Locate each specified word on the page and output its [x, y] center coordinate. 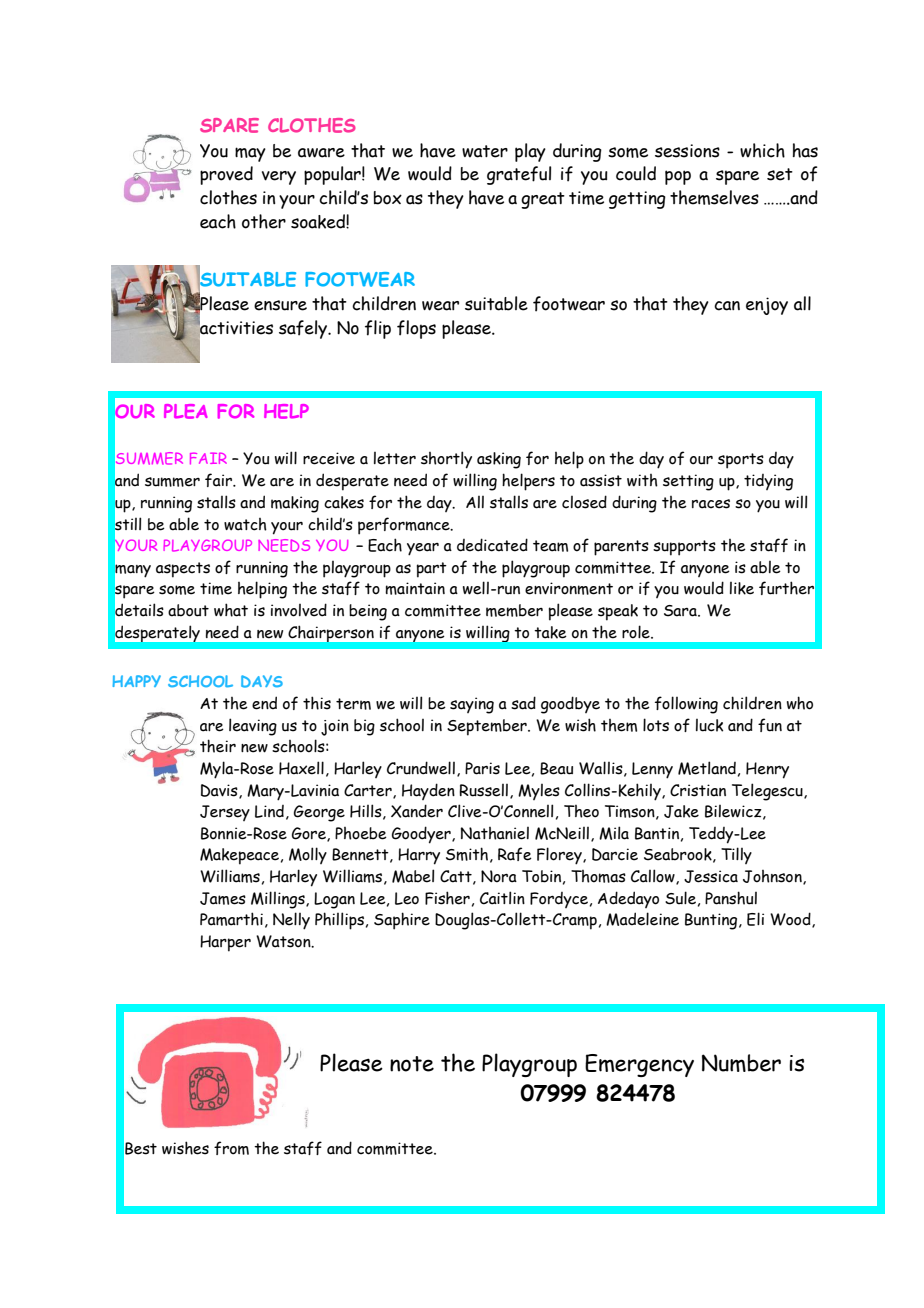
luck [709, 725]
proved [226, 175]
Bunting [712, 921]
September [488, 727]
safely [304, 329]
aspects [183, 570]
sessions [687, 151]
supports [684, 548]
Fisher [447, 898]
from [231, 1148]
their [218, 746]
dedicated [492, 545]
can [727, 306]
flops [416, 329]
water [485, 151]
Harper [225, 943]
